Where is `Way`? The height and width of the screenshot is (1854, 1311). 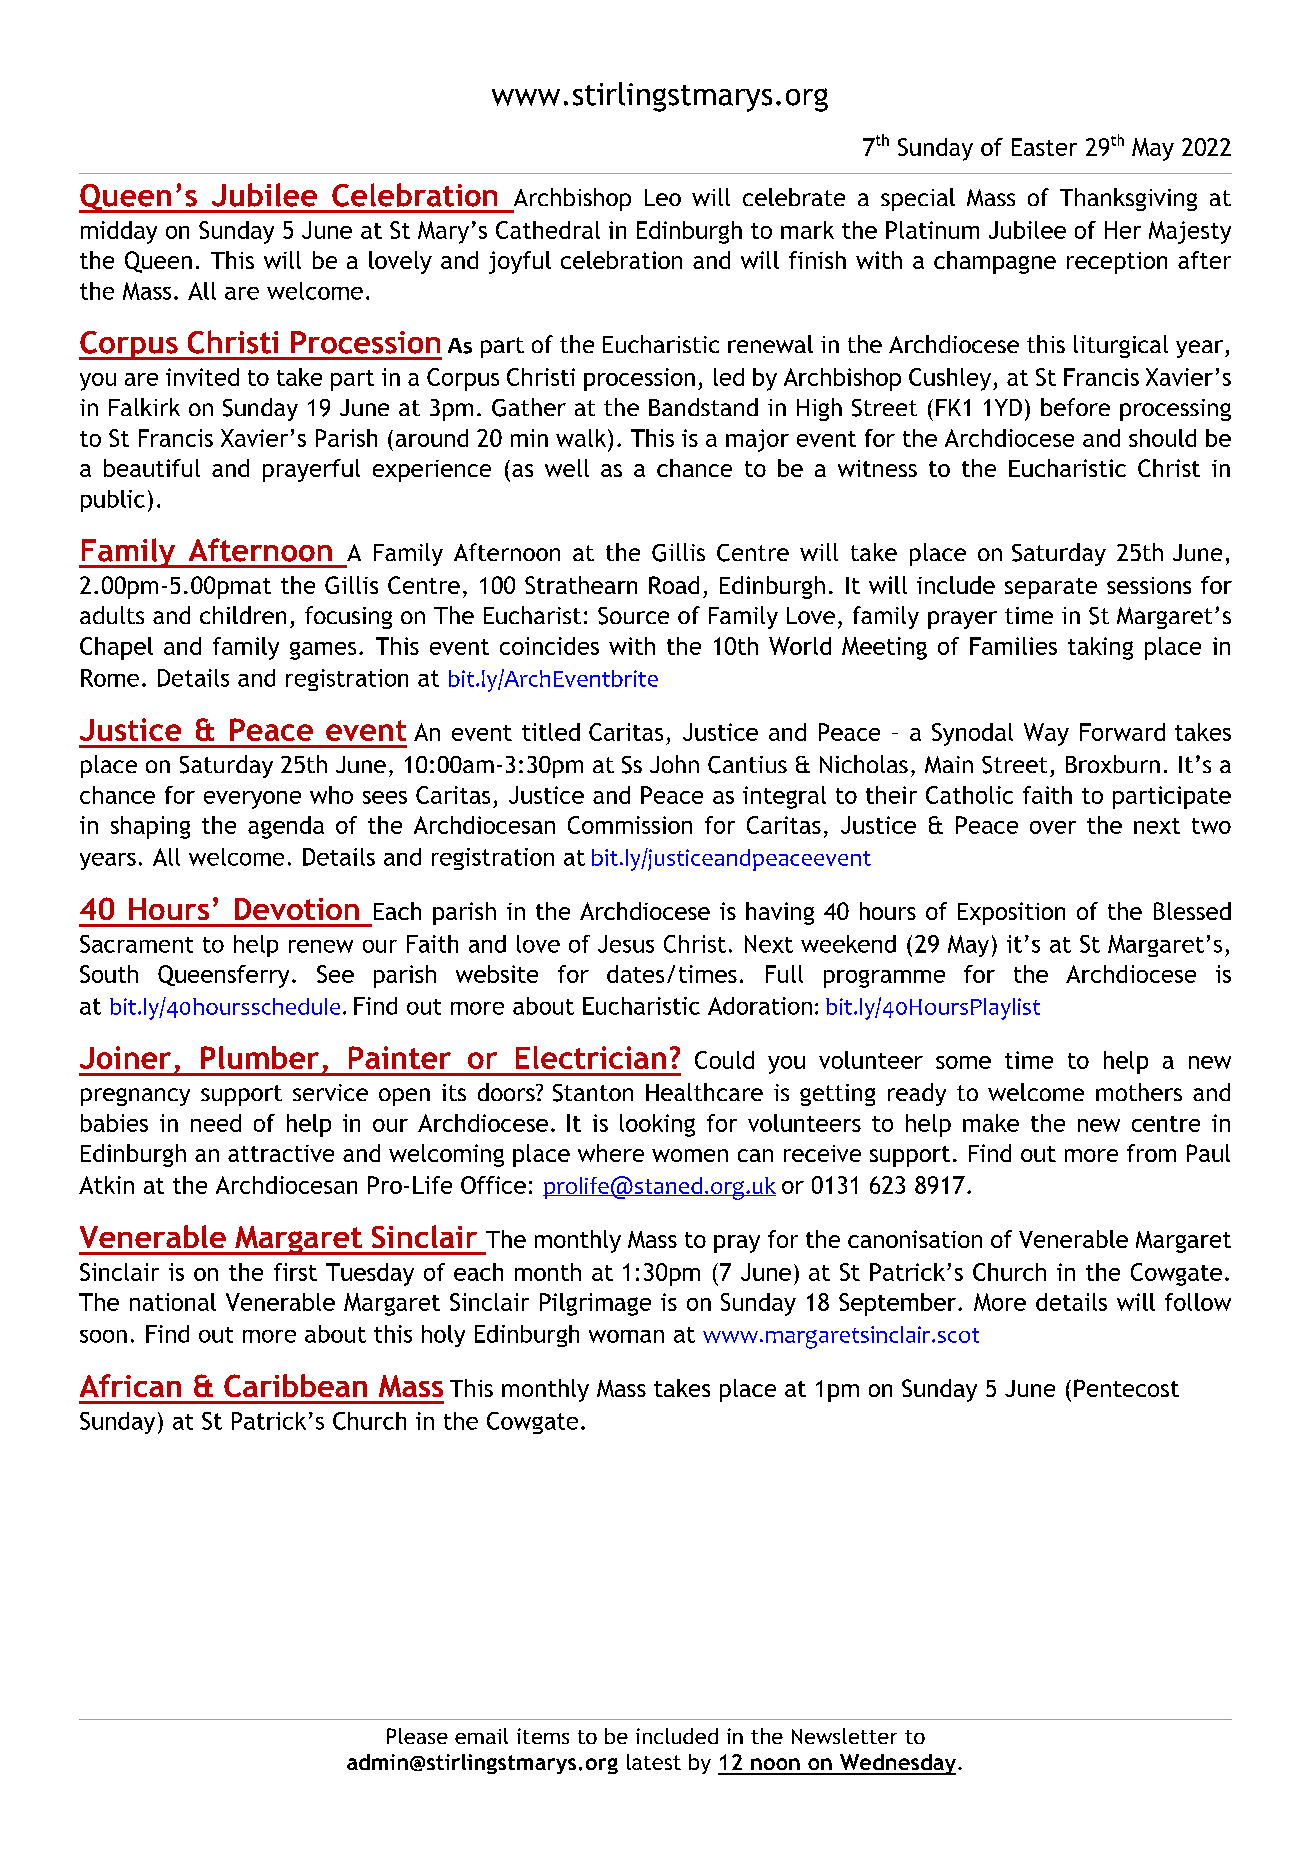
Way is located at coordinates (1046, 734).
